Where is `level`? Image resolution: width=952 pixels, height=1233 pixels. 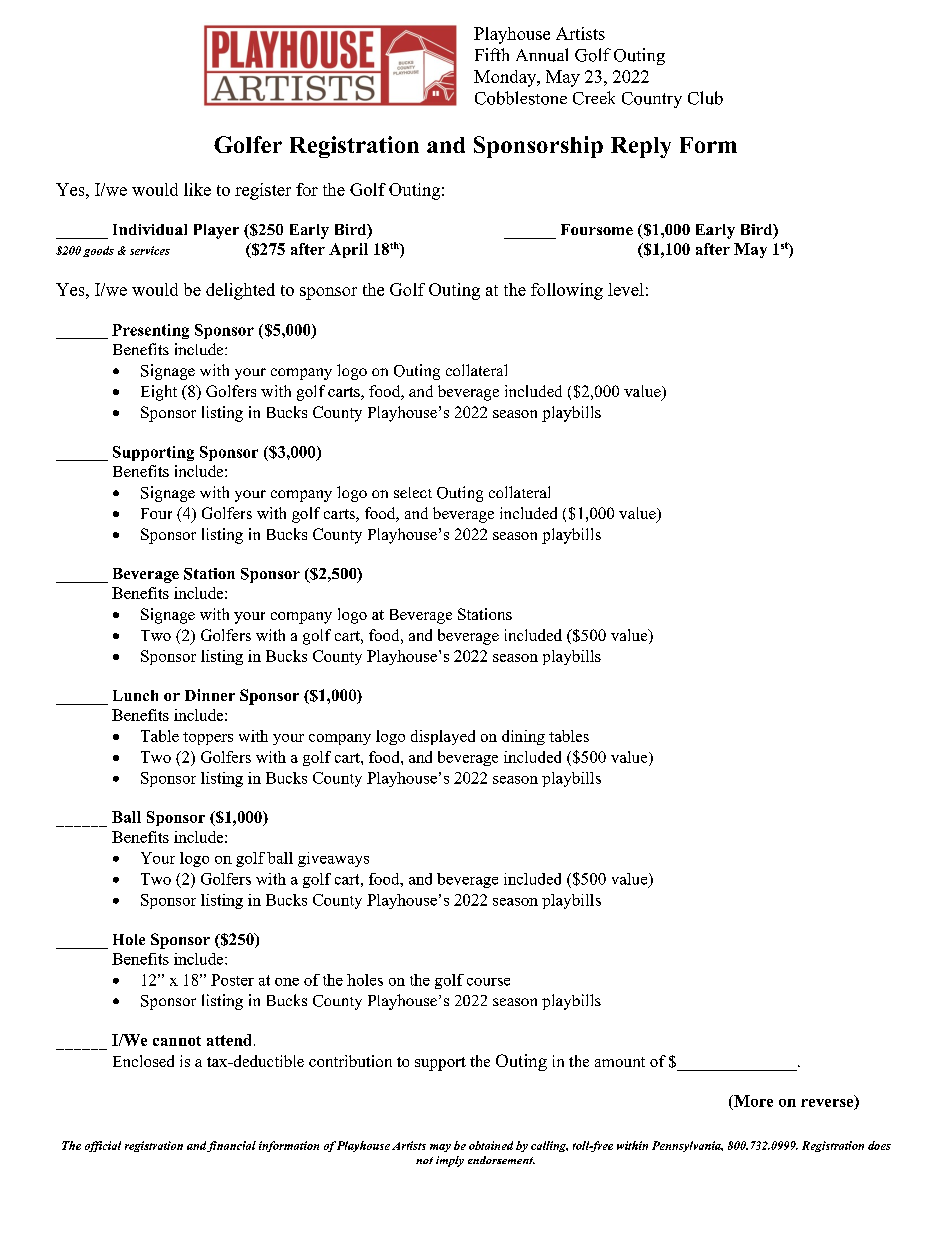 level is located at coordinates (626, 289).
